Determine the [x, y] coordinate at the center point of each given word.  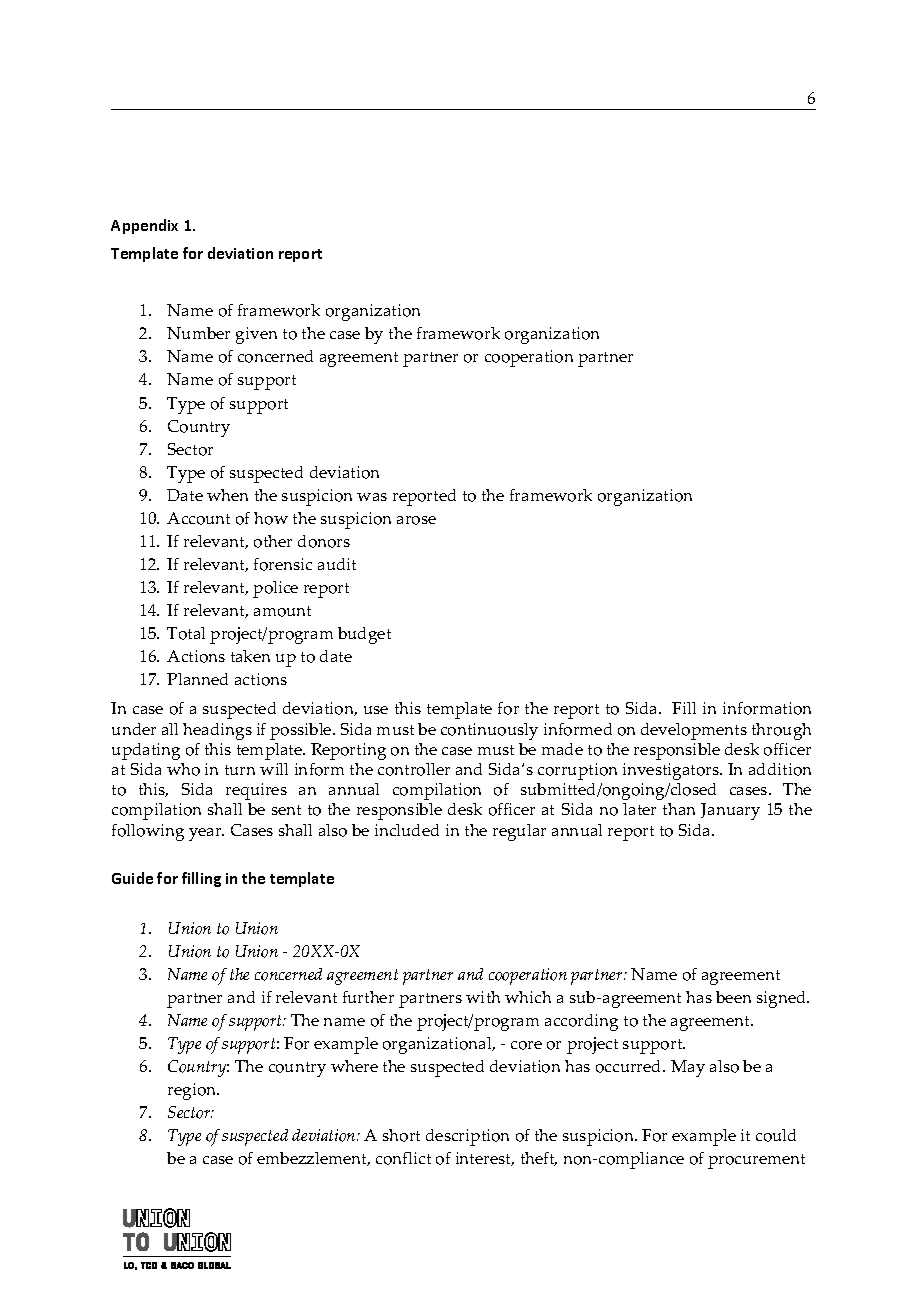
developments [694, 731]
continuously [489, 731]
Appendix [144, 226]
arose [416, 520]
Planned [197, 679]
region [193, 1091]
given [256, 335]
